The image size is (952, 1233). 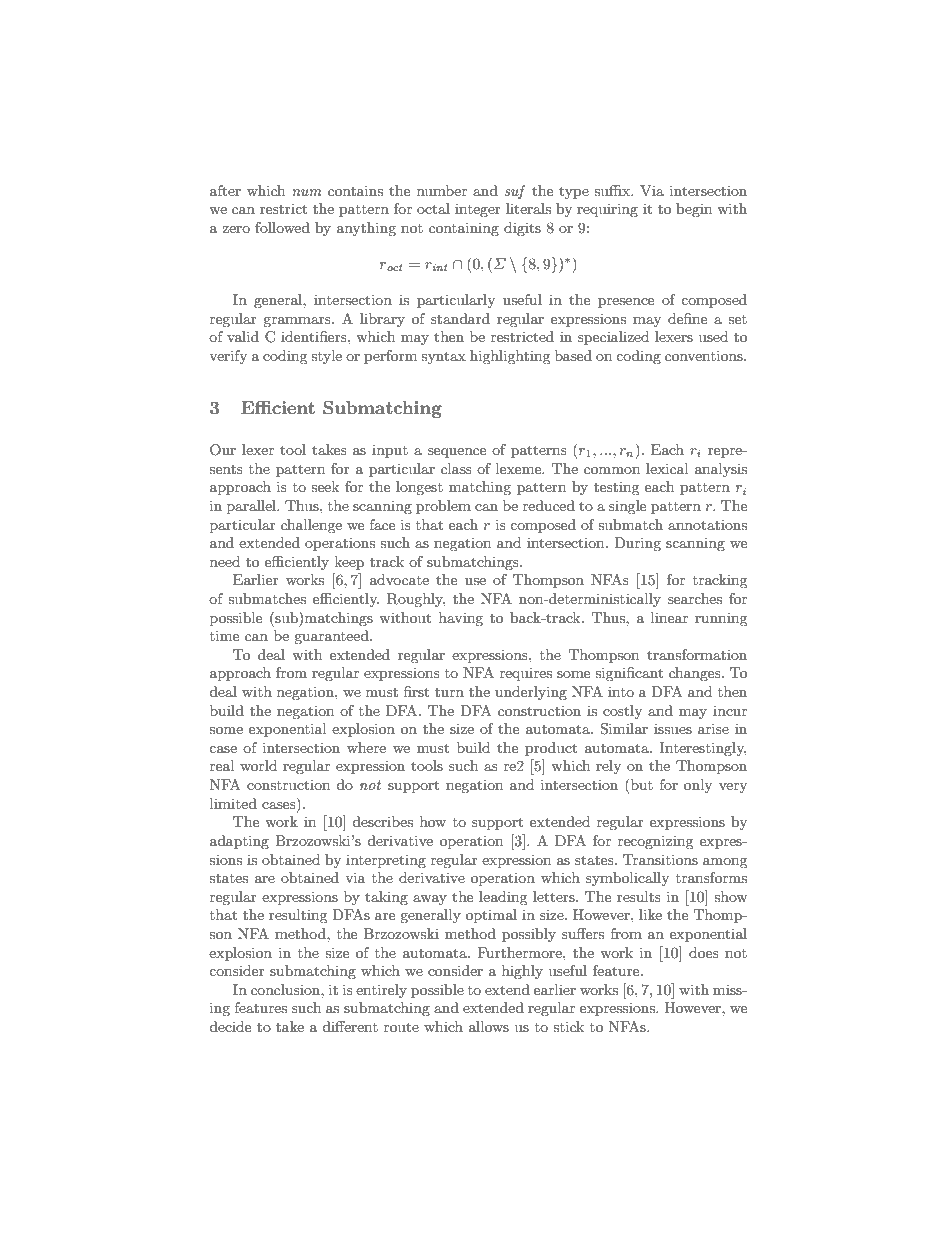 What do you see at coordinates (704, 952) in the screenshot?
I see `does` at bounding box center [704, 952].
